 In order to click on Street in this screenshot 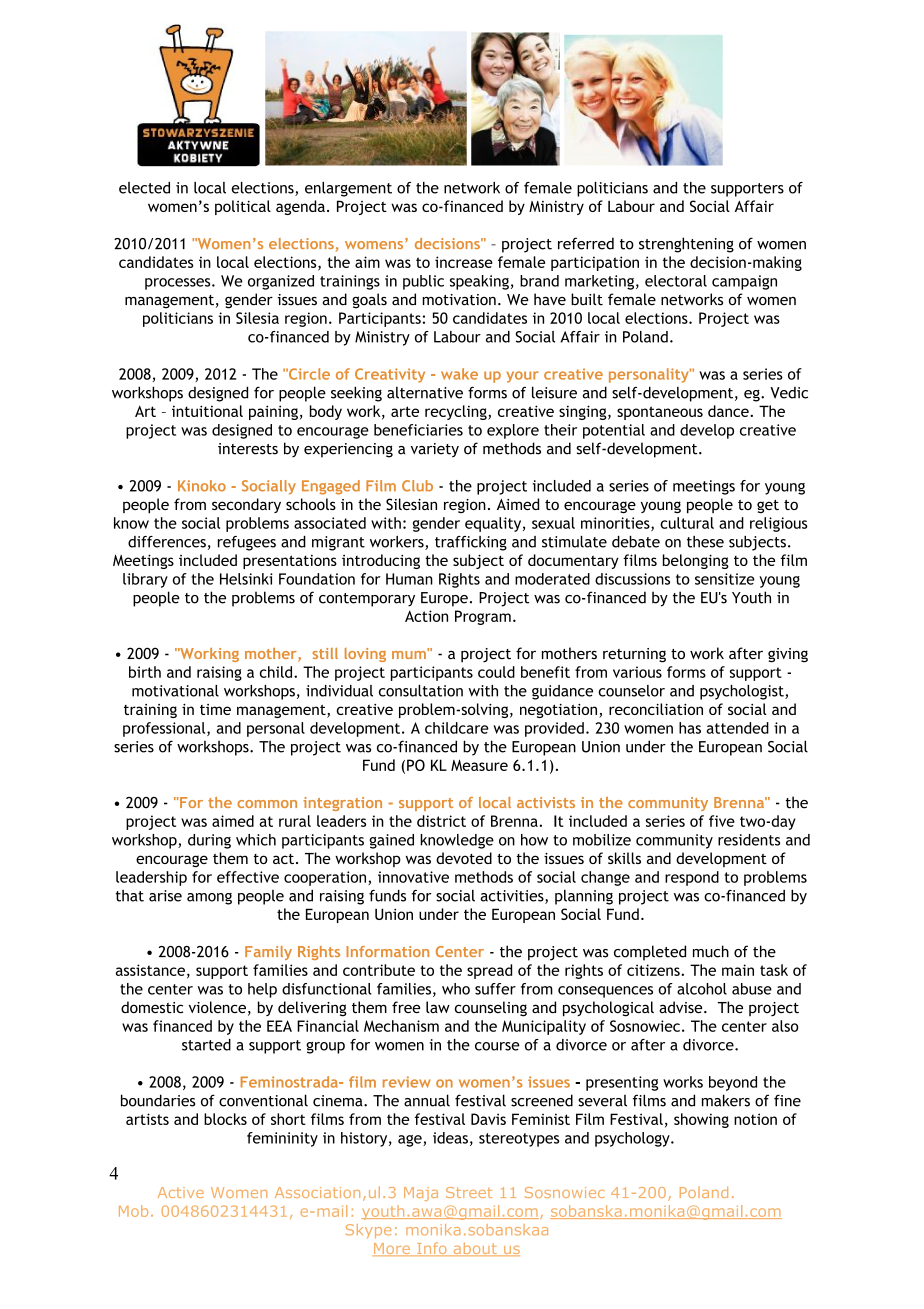, I will do `click(469, 1192)`.
